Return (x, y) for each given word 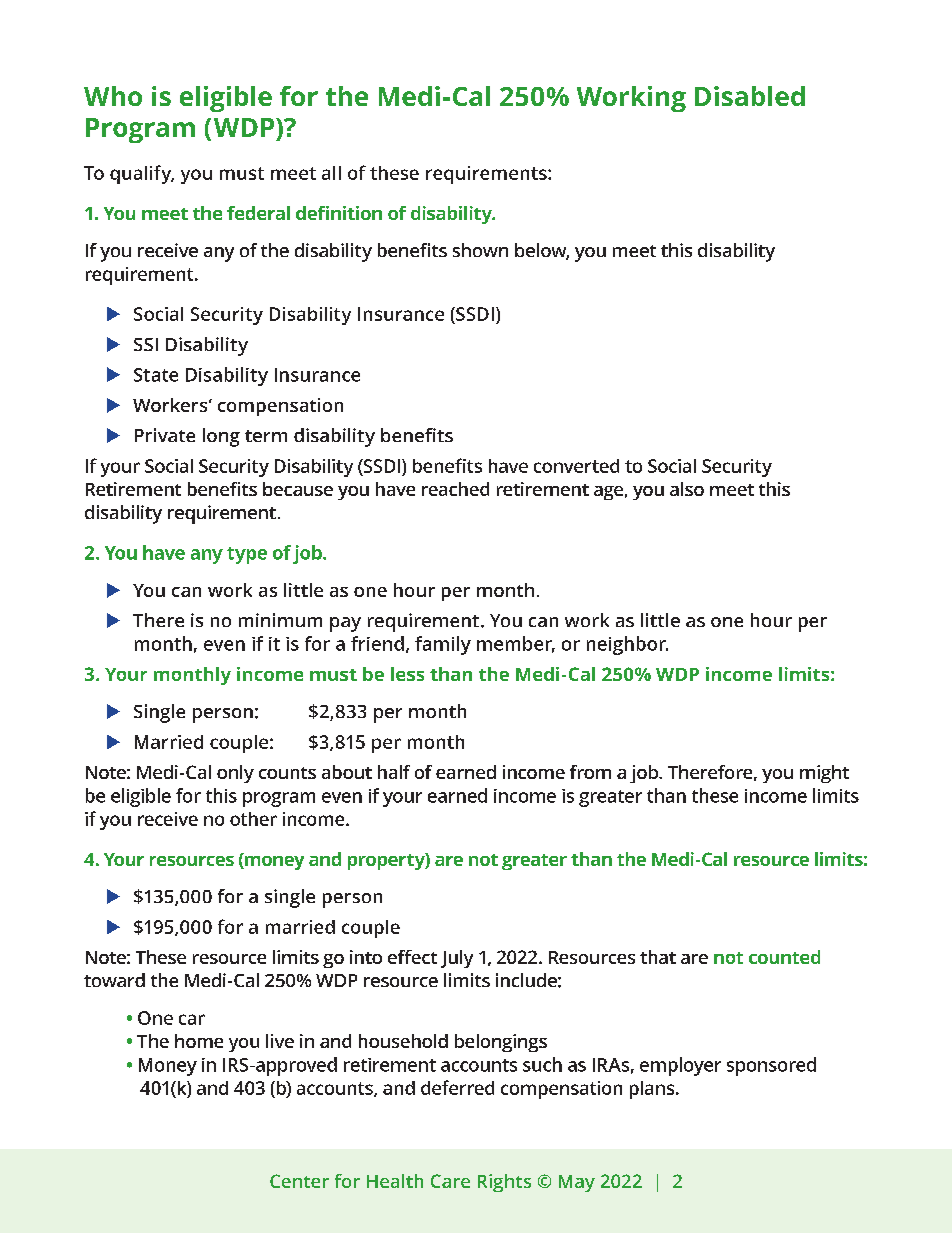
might (824, 774)
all (331, 173)
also (687, 489)
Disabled (750, 96)
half (394, 772)
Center (299, 1181)
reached (455, 489)
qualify (142, 174)
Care (450, 1181)
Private (165, 435)
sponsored (771, 1066)
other (253, 819)
